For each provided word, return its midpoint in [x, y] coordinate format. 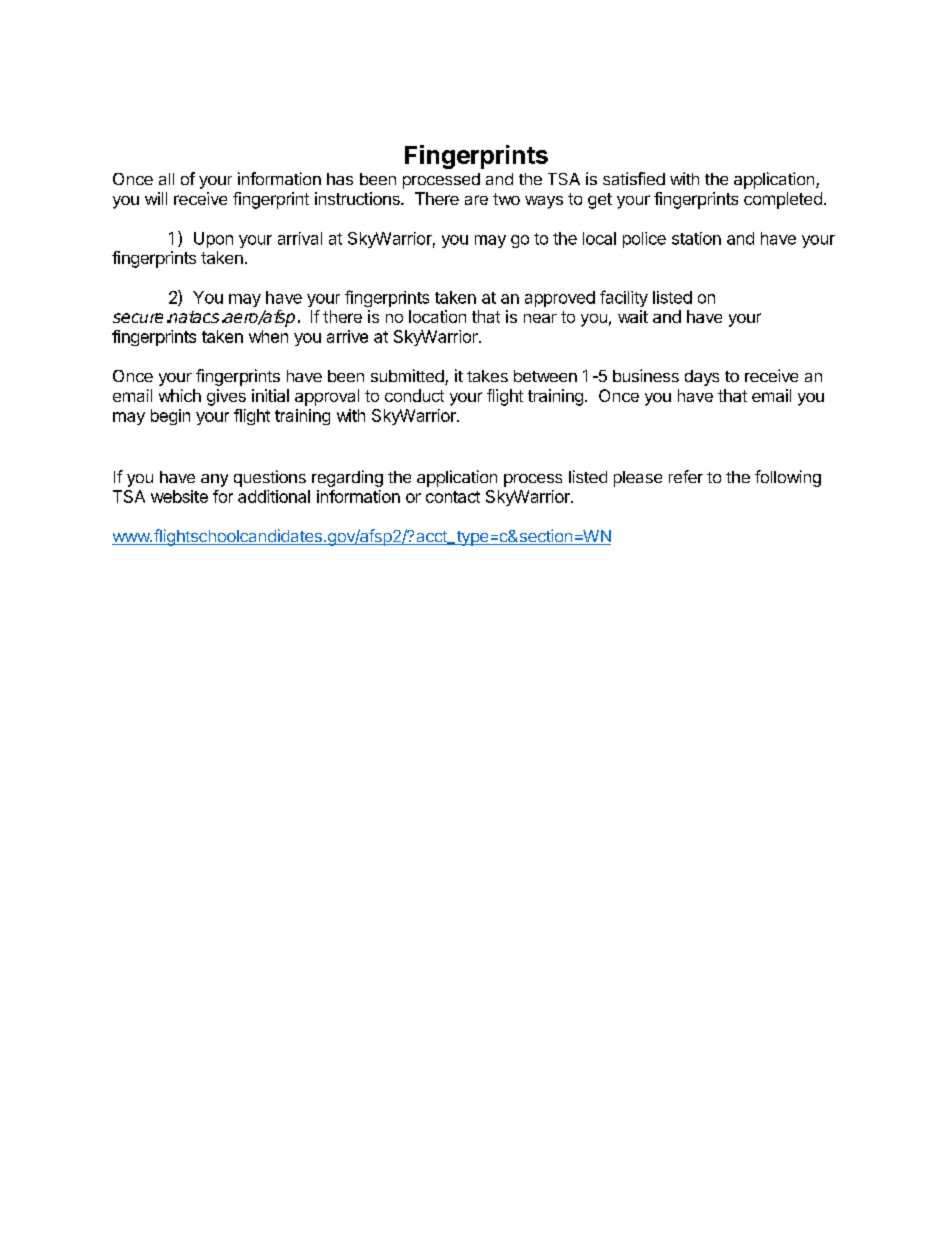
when [268, 336]
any [214, 480]
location [437, 316]
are [476, 200]
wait [633, 316]
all [166, 179]
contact [453, 497]
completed [783, 200]
